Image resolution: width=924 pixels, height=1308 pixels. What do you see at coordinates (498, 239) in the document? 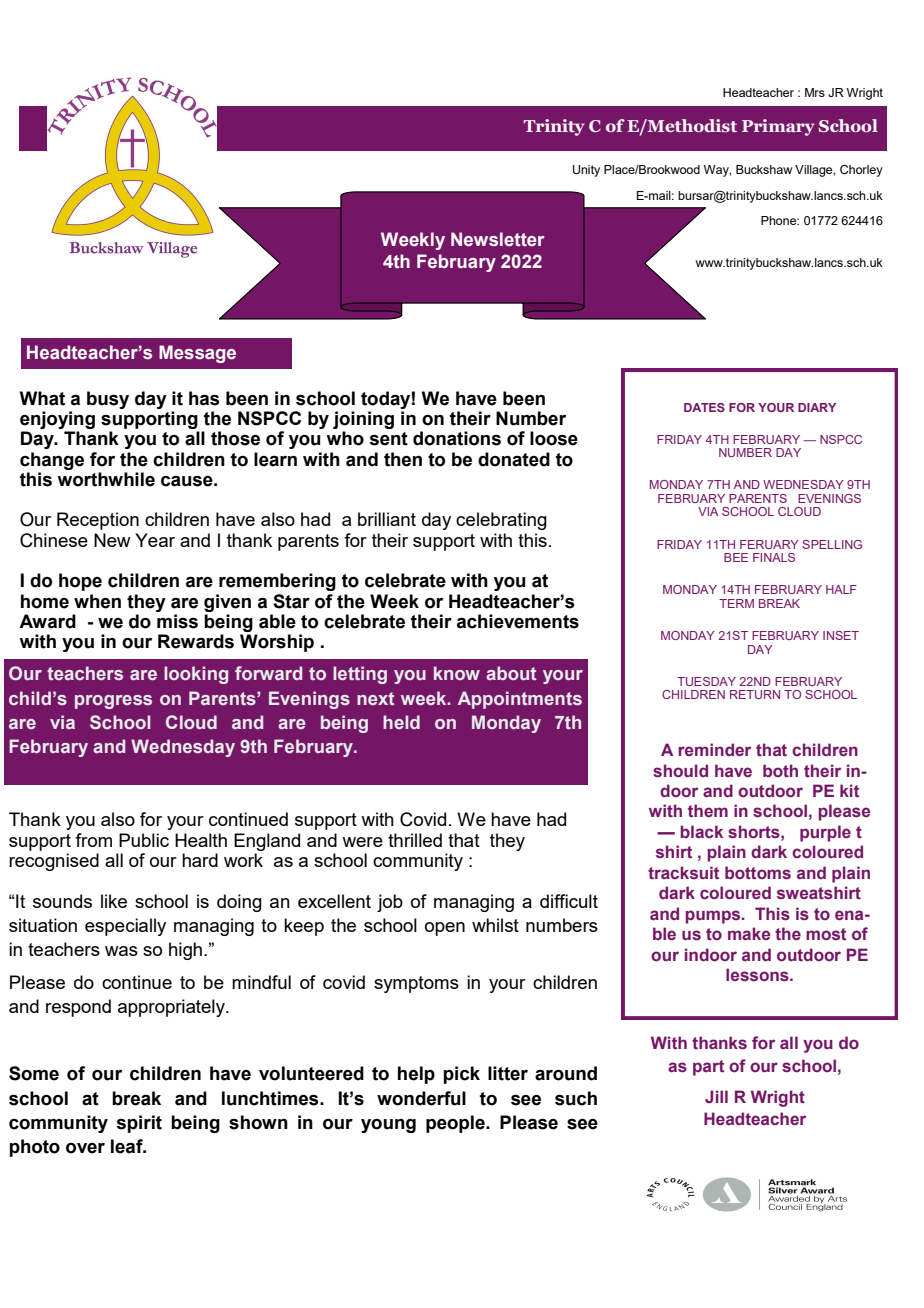
I see `Newsletter` at bounding box center [498, 239].
